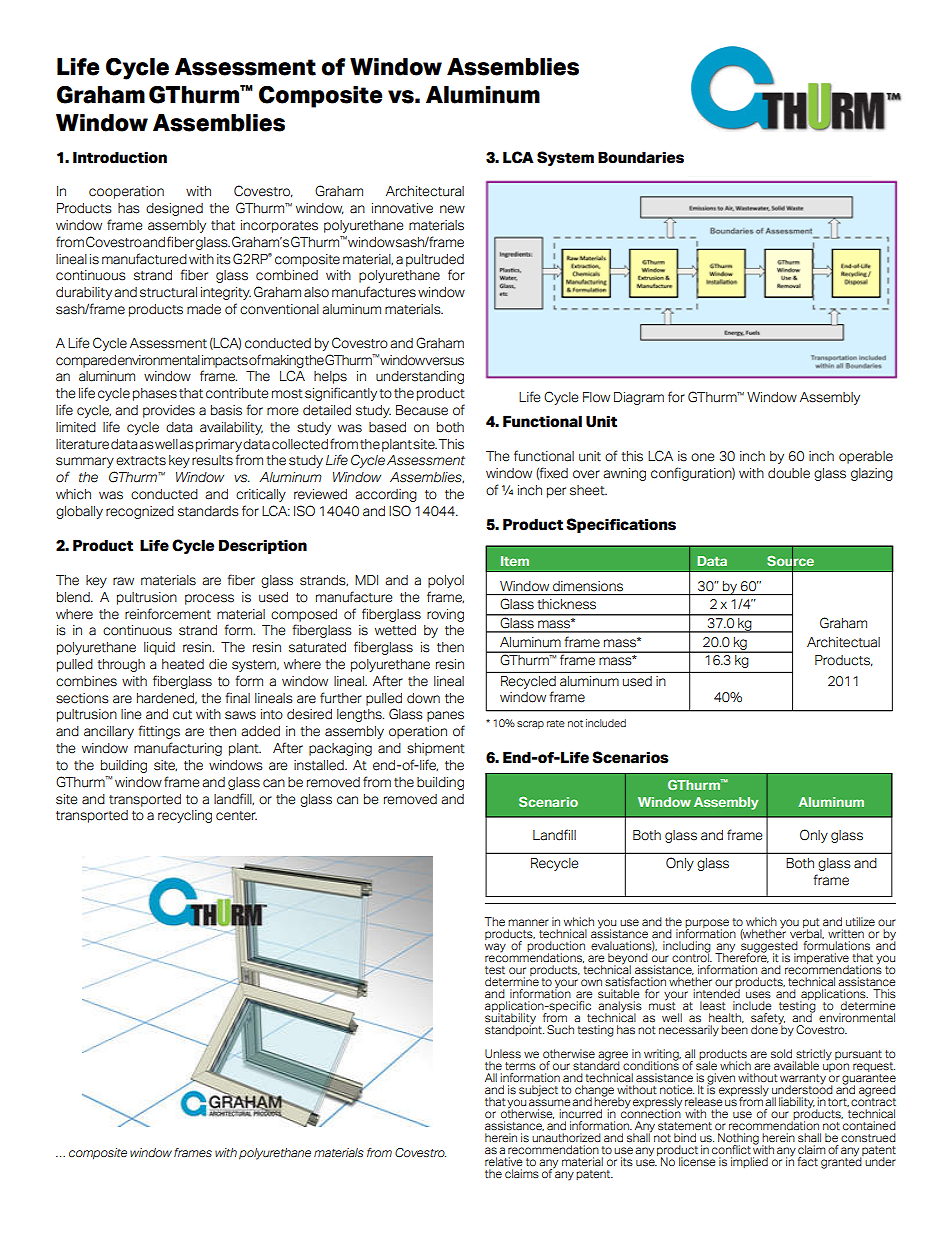 The width and height of the image is (952, 1233). Describe the element at coordinates (691, 956) in the image. I see `control` at that location.
